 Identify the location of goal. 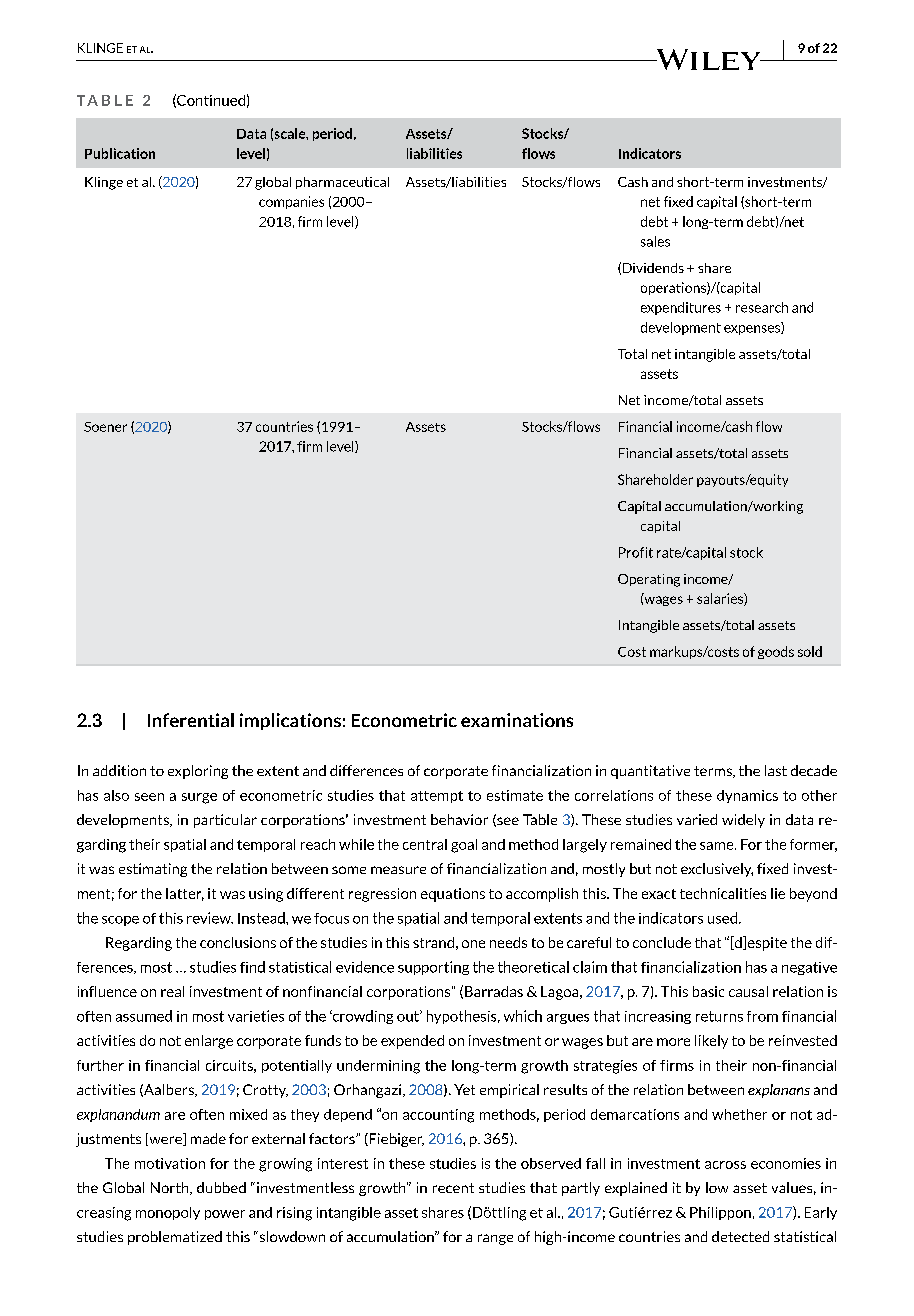
(464, 846).
